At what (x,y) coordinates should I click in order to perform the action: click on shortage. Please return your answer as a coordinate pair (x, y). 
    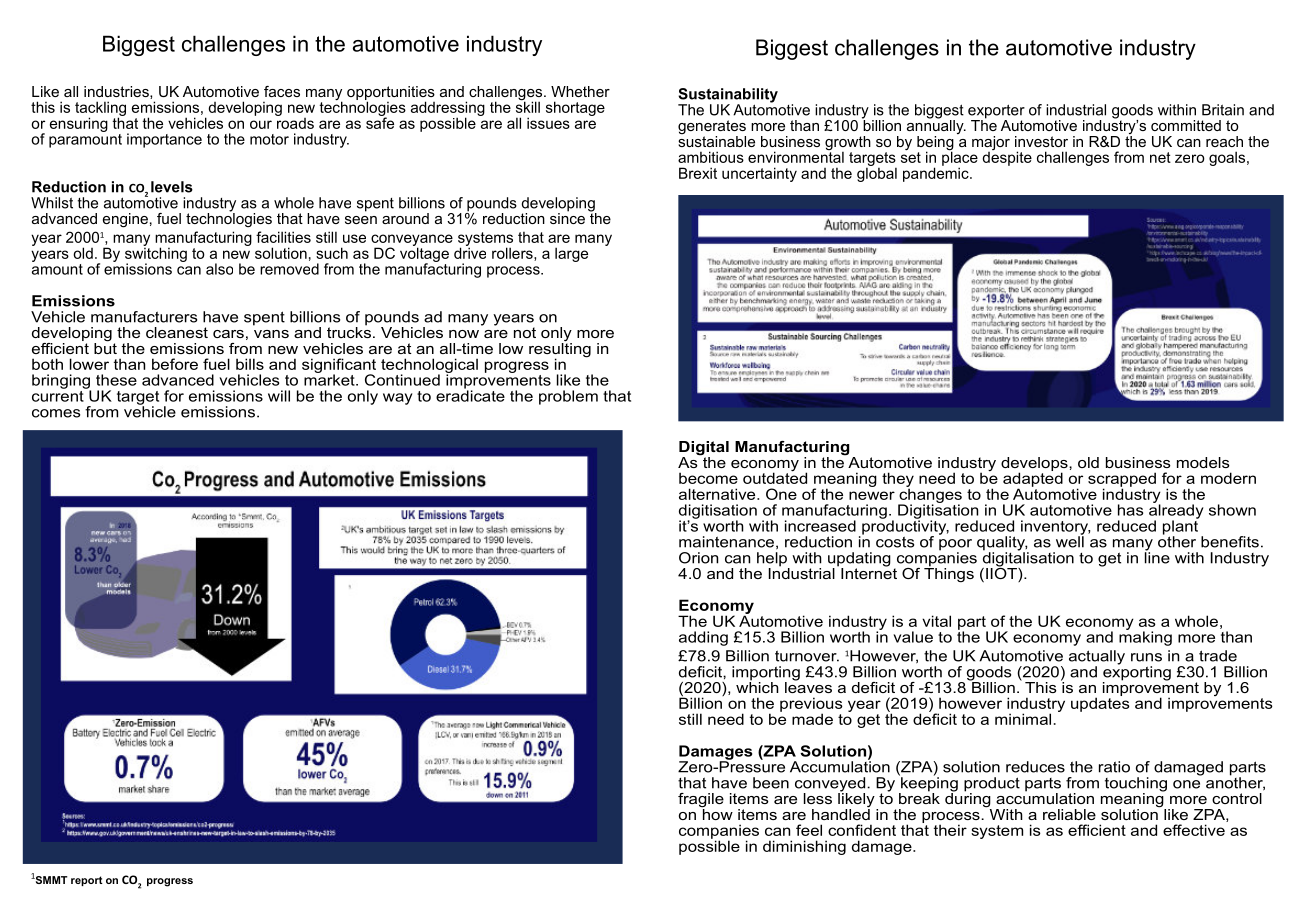
    Looking at the image, I should click on (575, 108).
